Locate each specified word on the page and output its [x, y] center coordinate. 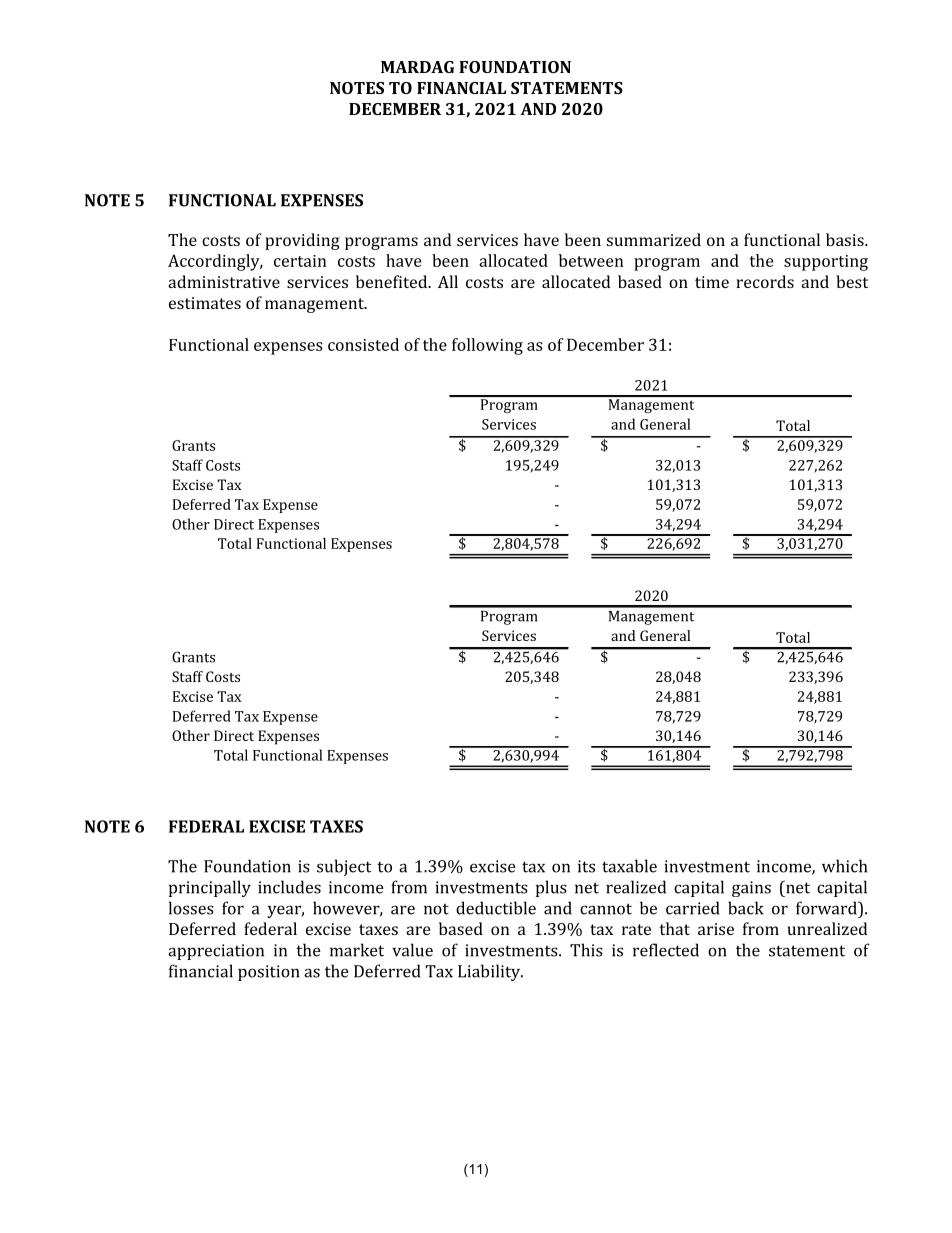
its [586, 866]
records [765, 281]
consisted [363, 344]
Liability [490, 972]
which [844, 866]
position [268, 973]
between [591, 260]
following [487, 346]
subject [344, 867]
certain [300, 261]
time [712, 282]
